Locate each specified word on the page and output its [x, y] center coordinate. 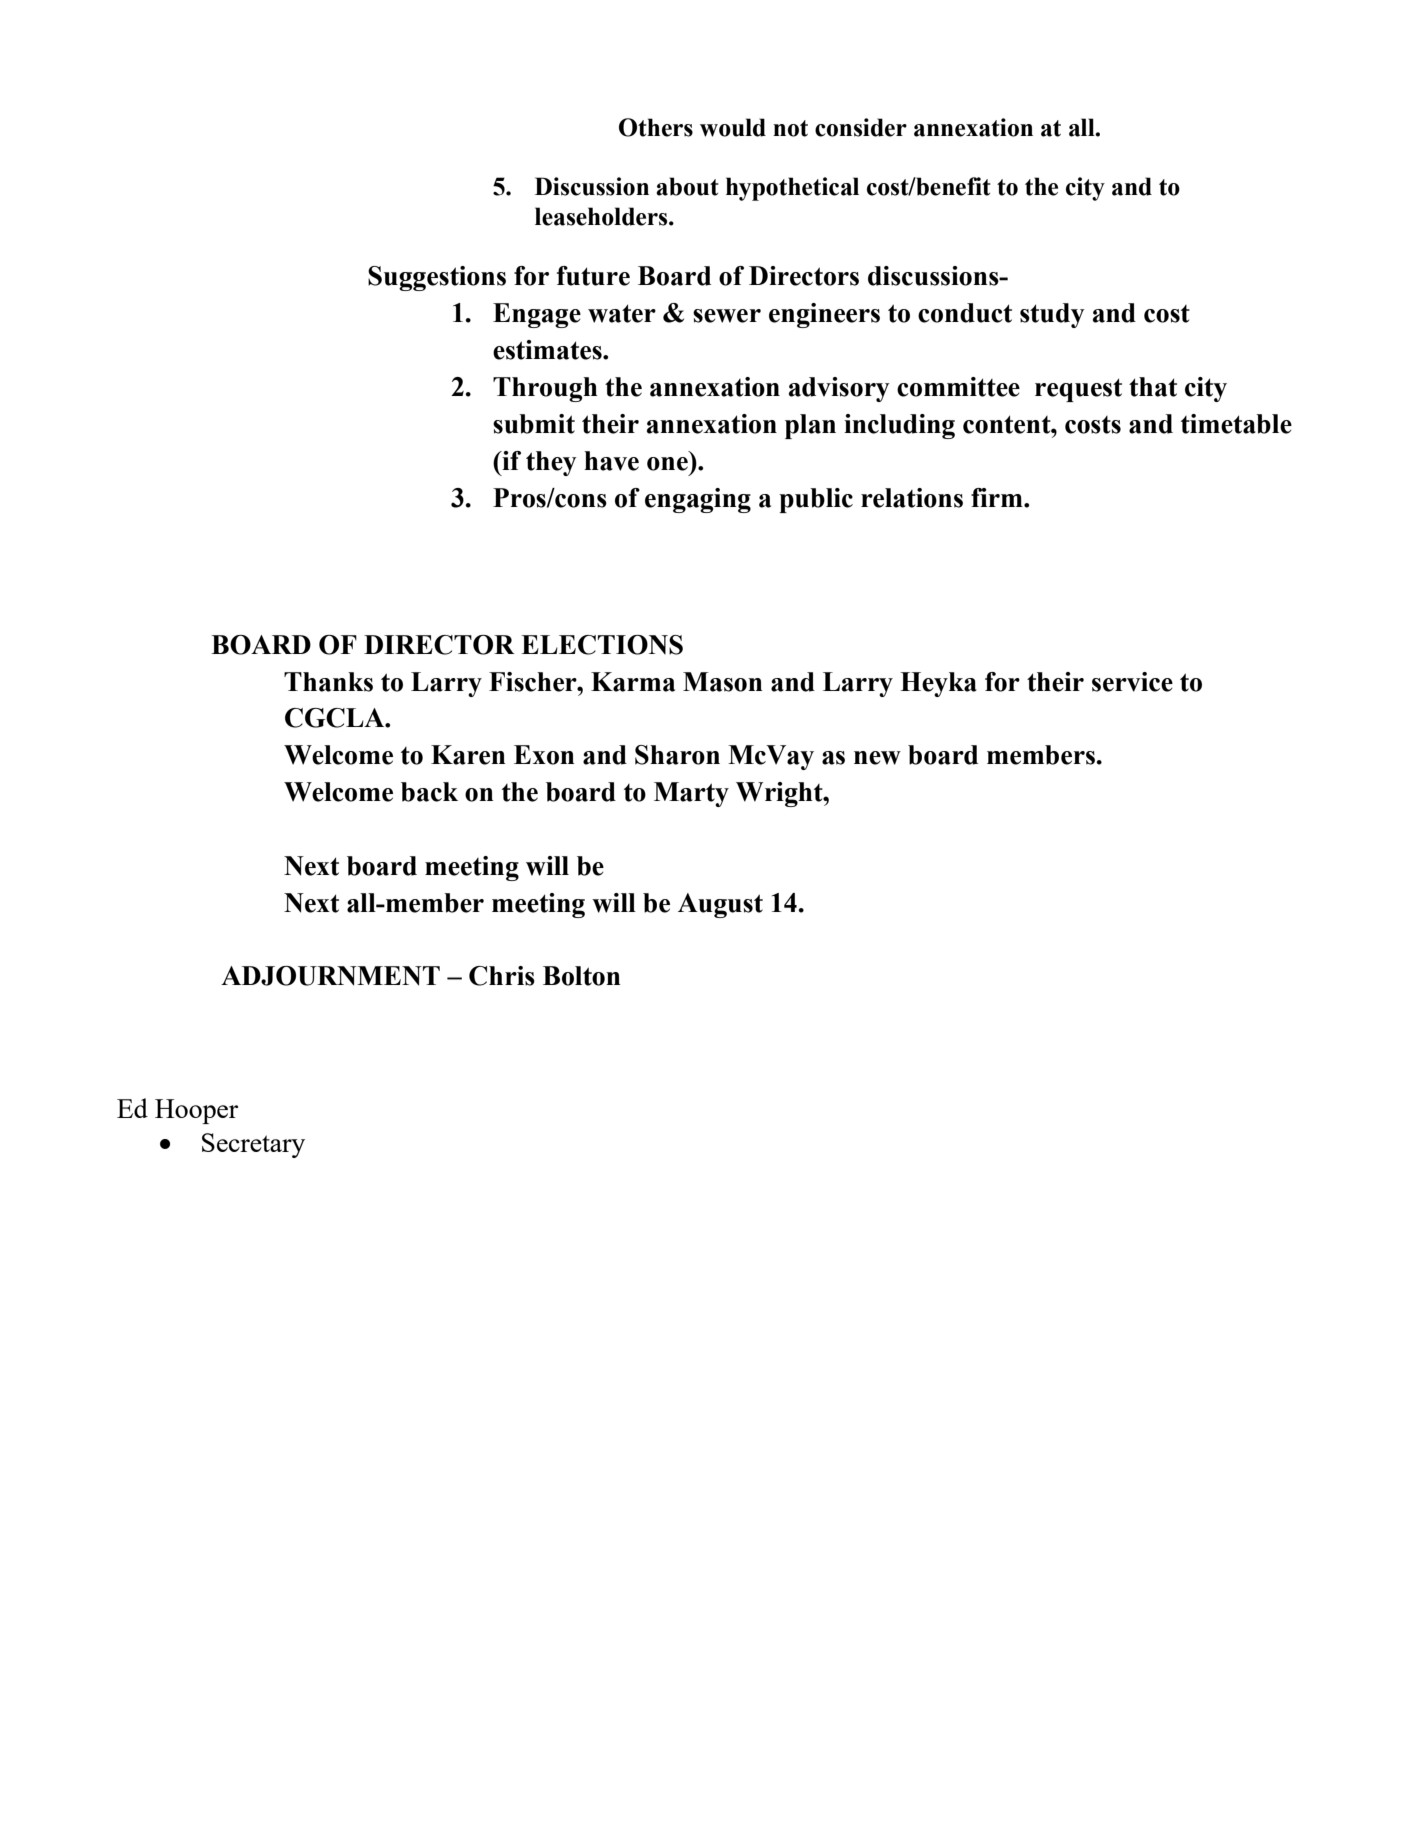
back [429, 792]
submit [534, 424]
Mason [723, 682]
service [1132, 682]
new [877, 758]
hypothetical [792, 189]
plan [810, 426]
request [1078, 390]
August [720, 905]
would [733, 127]
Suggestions [437, 278]
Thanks [328, 682]
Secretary [253, 1145]
